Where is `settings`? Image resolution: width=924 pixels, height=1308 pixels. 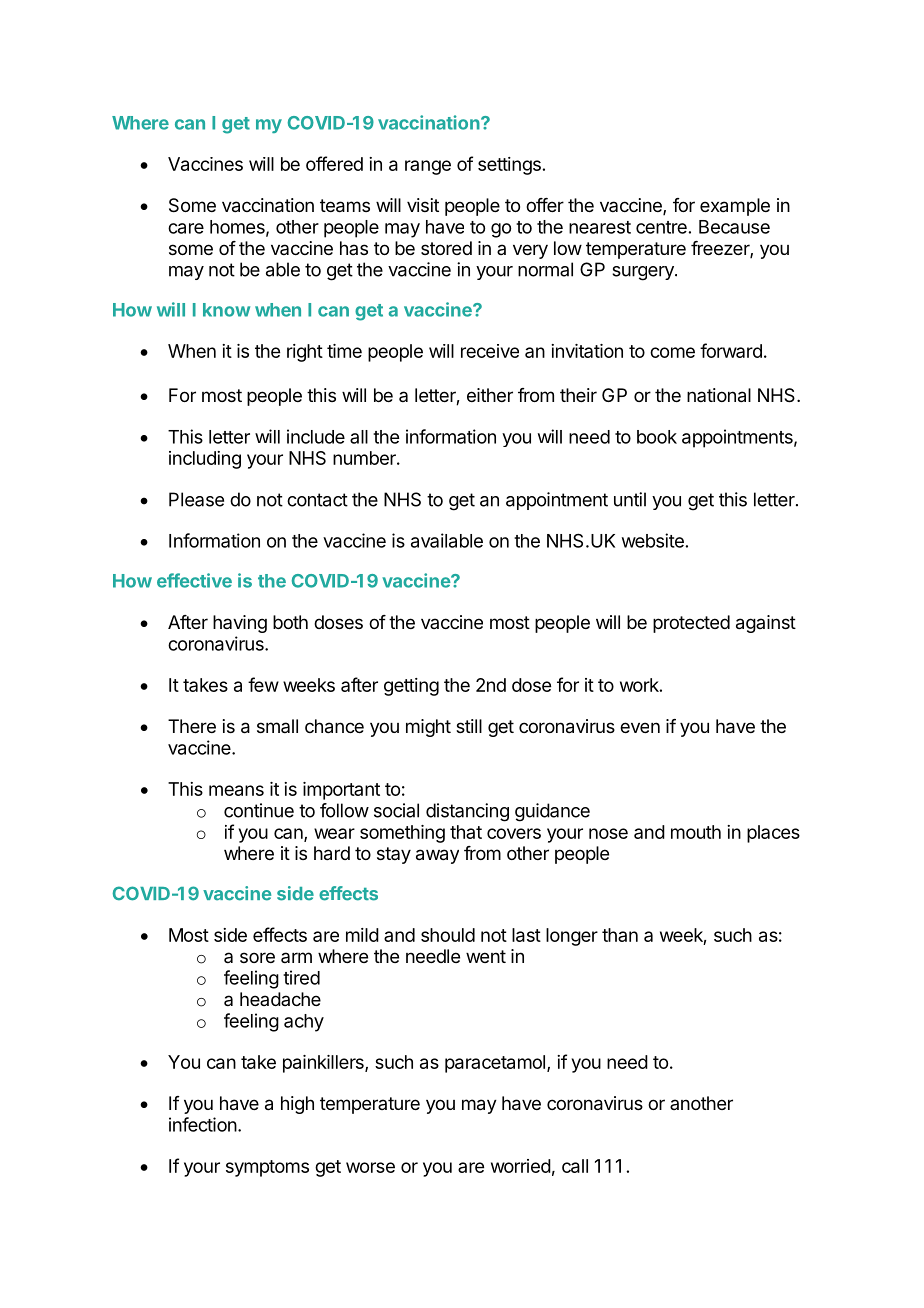
settings is located at coordinates (509, 166).
